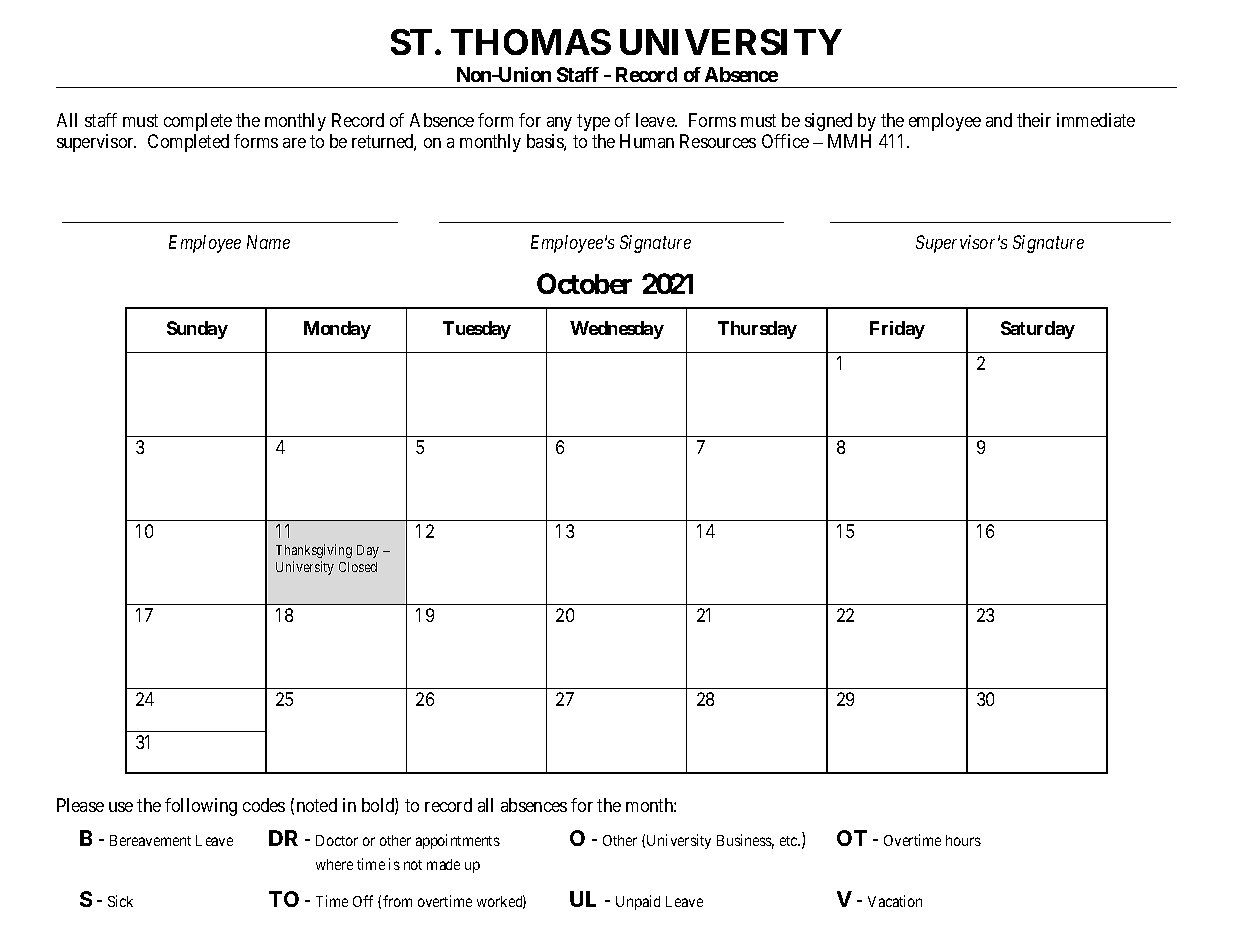 This screenshot has width=1233, height=952. I want to click on Vacation, so click(895, 901).
